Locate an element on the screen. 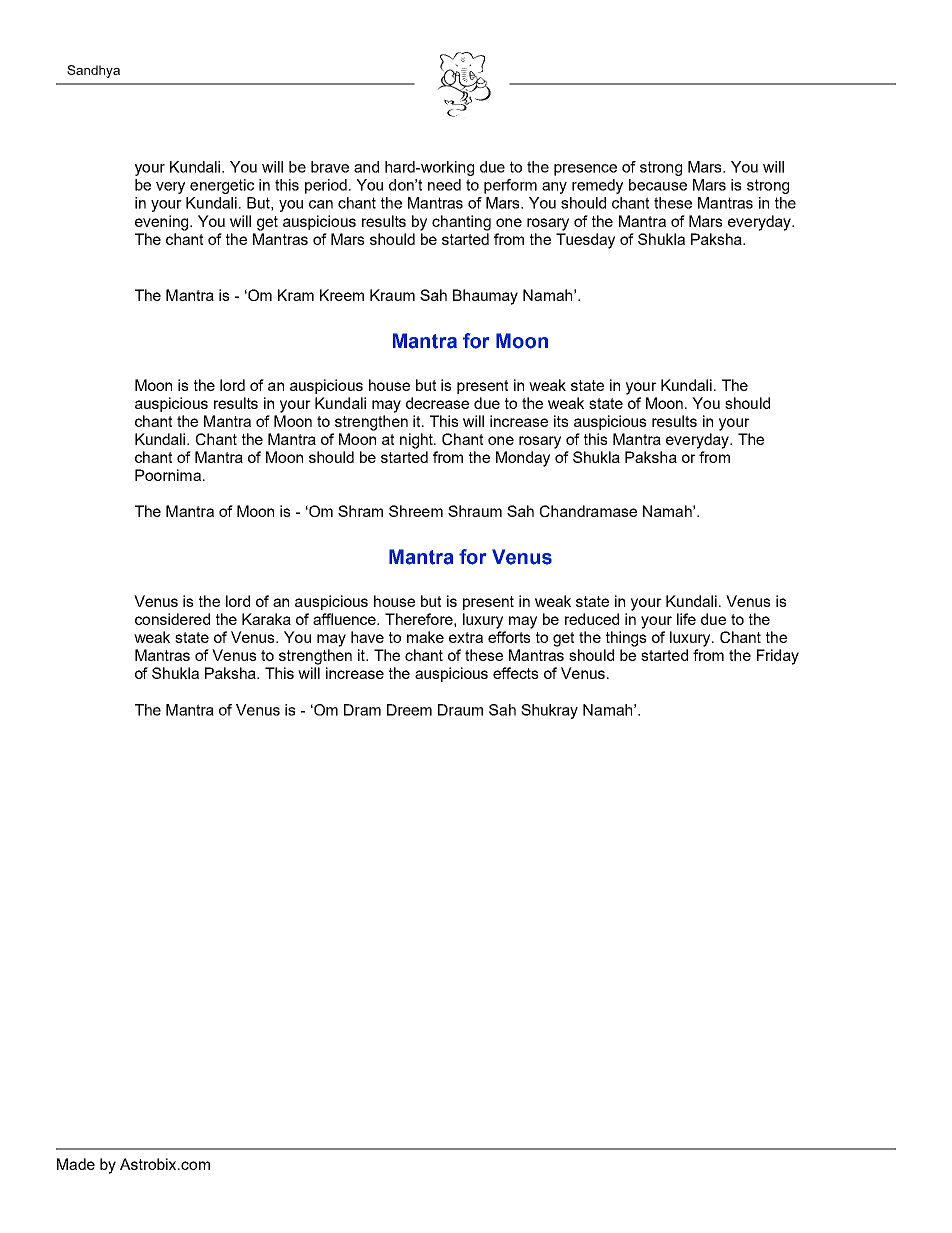  make is located at coordinates (425, 637).
